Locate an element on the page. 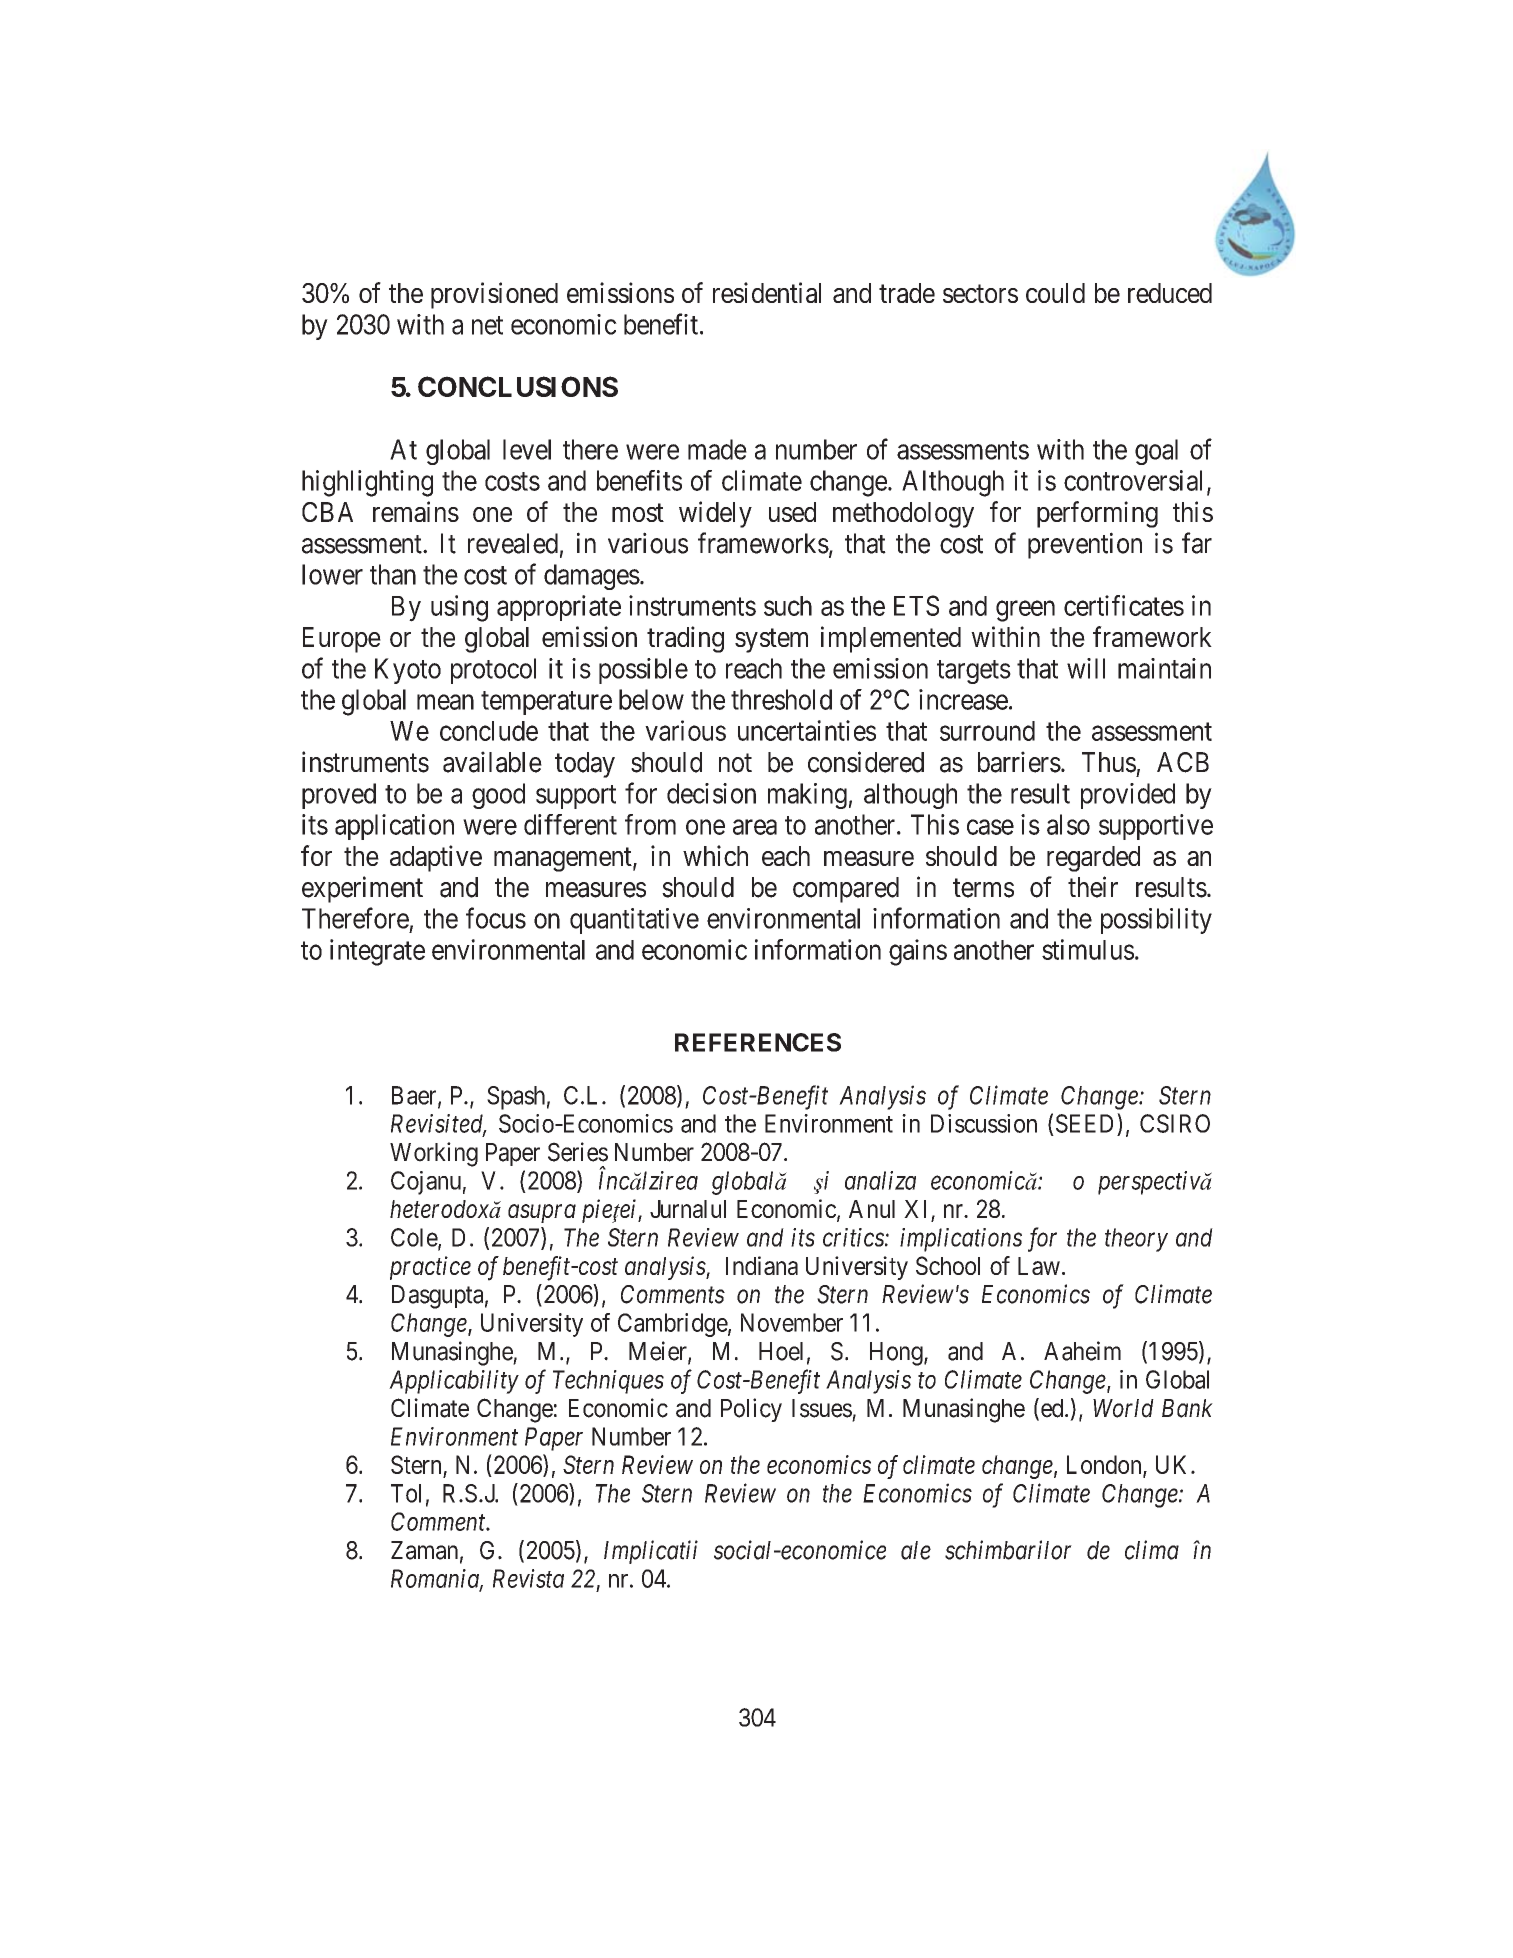 The width and height of the page is (1513, 1958). uncertainties is located at coordinates (807, 730).
